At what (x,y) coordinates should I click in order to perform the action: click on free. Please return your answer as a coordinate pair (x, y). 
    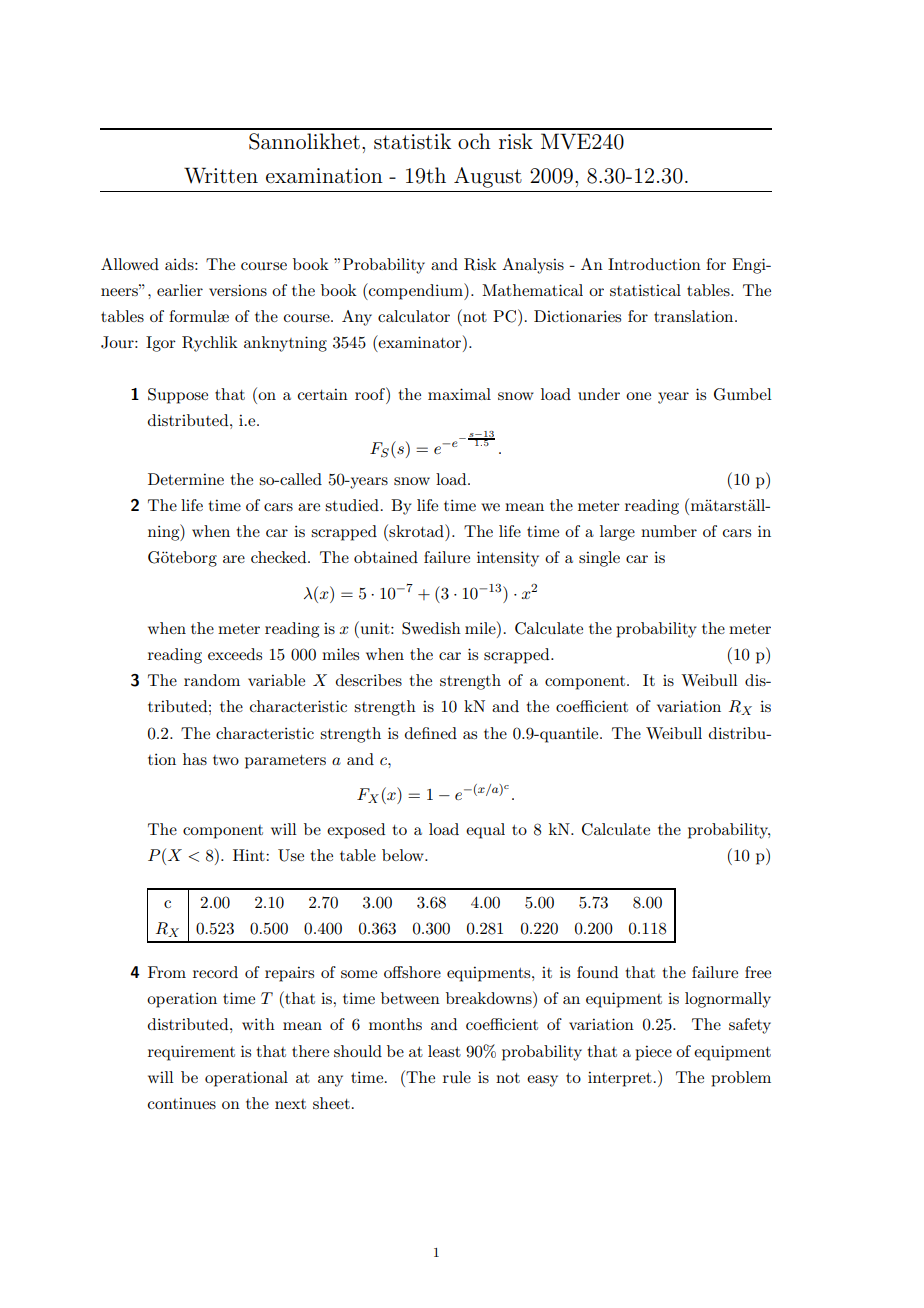
    Looking at the image, I should click on (758, 972).
